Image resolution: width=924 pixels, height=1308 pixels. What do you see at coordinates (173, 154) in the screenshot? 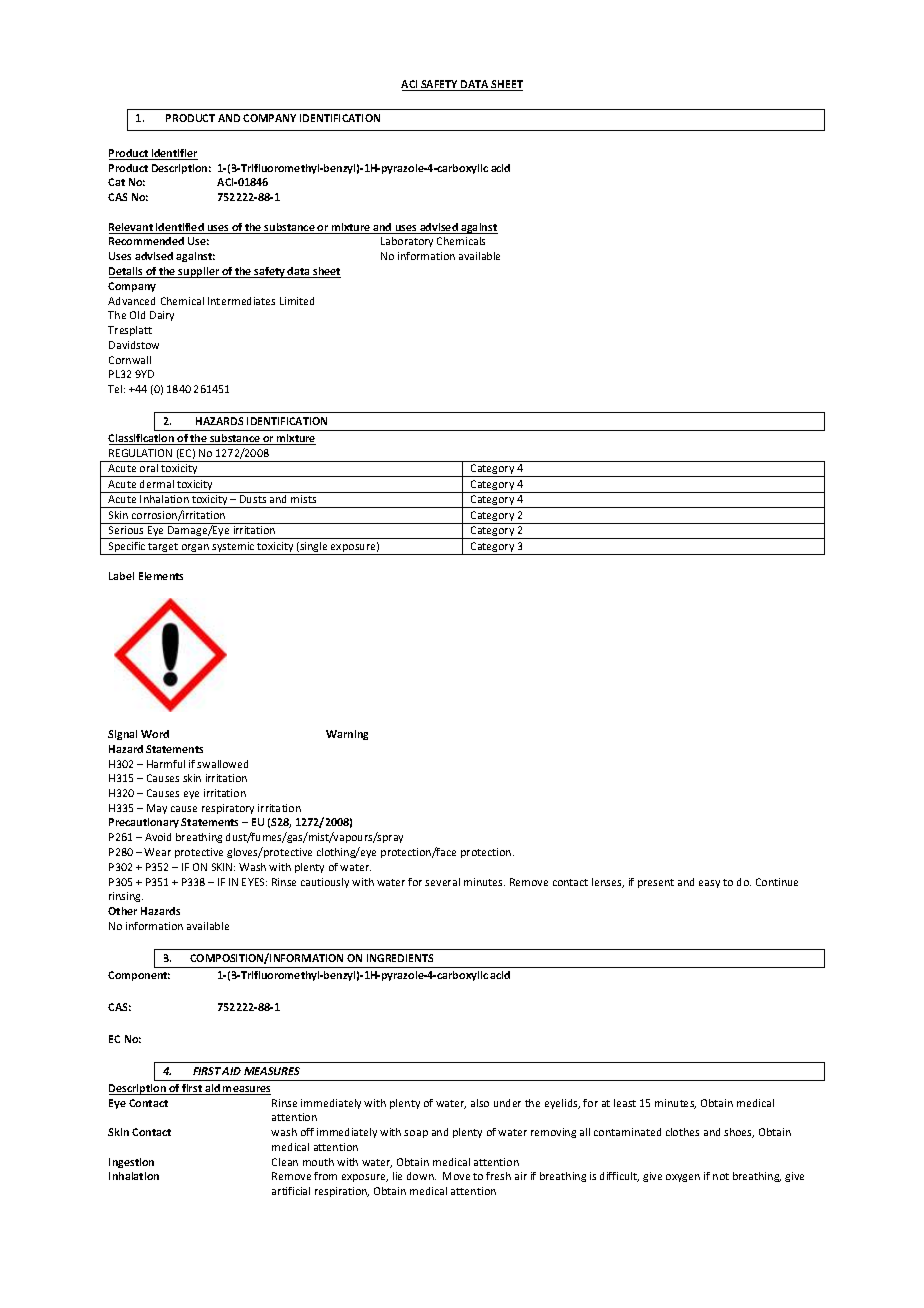
I see `Identifier` at bounding box center [173, 154].
